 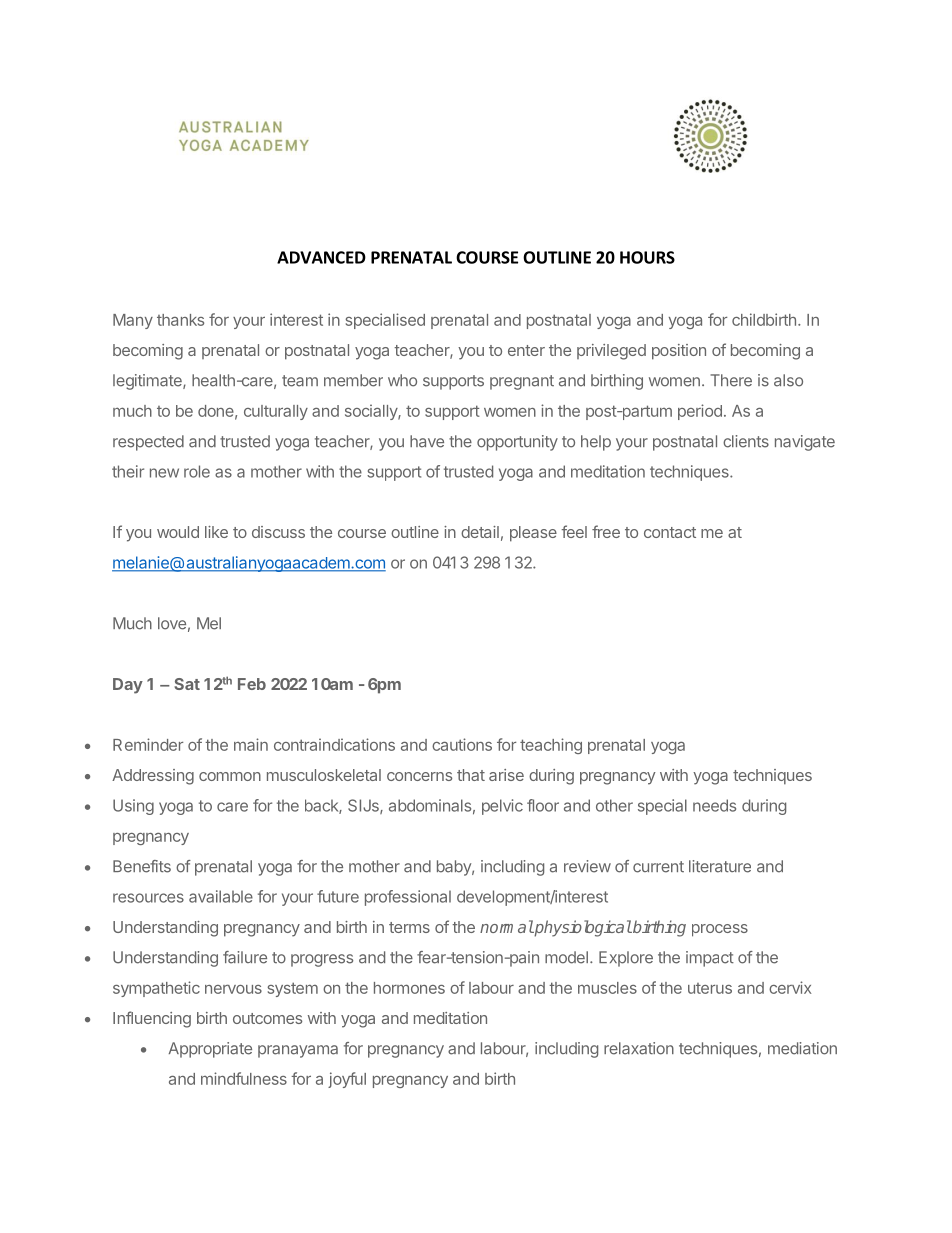 I want to click on main, so click(x=251, y=744).
